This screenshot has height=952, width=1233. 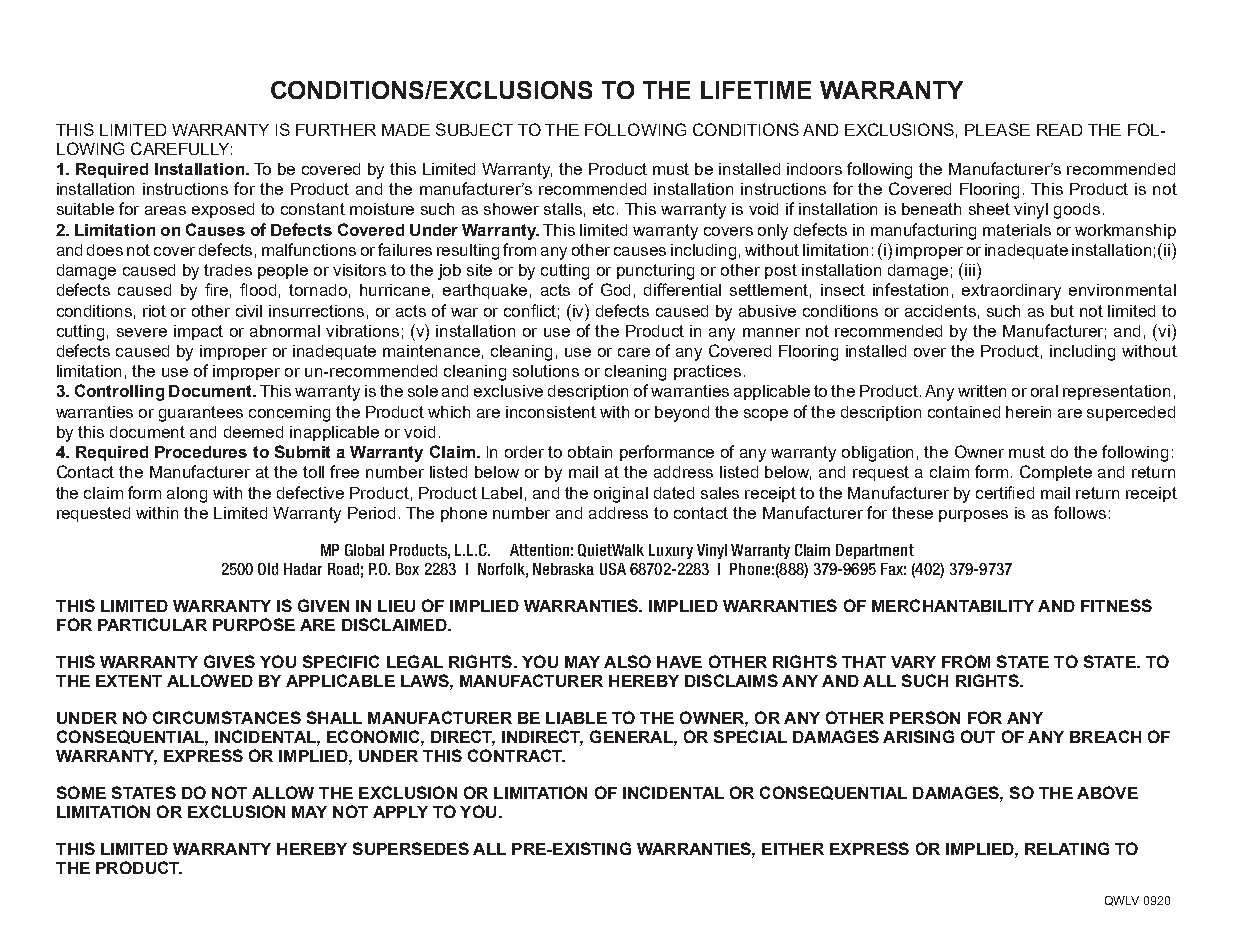 What do you see at coordinates (590, 452) in the screenshot?
I see `obtain` at bounding box center [590, 452].
